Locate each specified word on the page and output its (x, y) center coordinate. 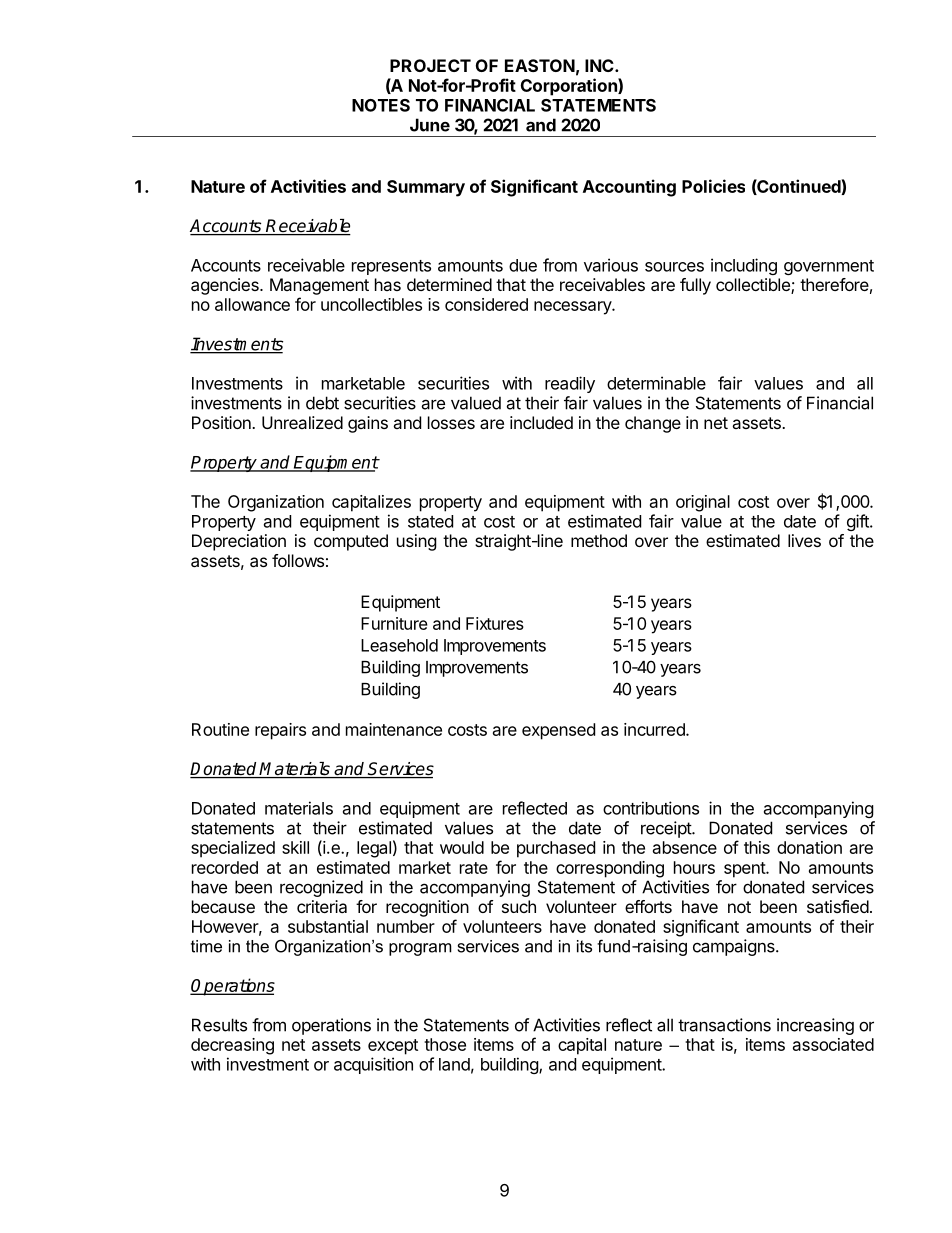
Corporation (570, 87)
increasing (815, 1026)
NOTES (381, 105)
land (454, 1064)
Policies (713, 186)
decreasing (232, 1046)
